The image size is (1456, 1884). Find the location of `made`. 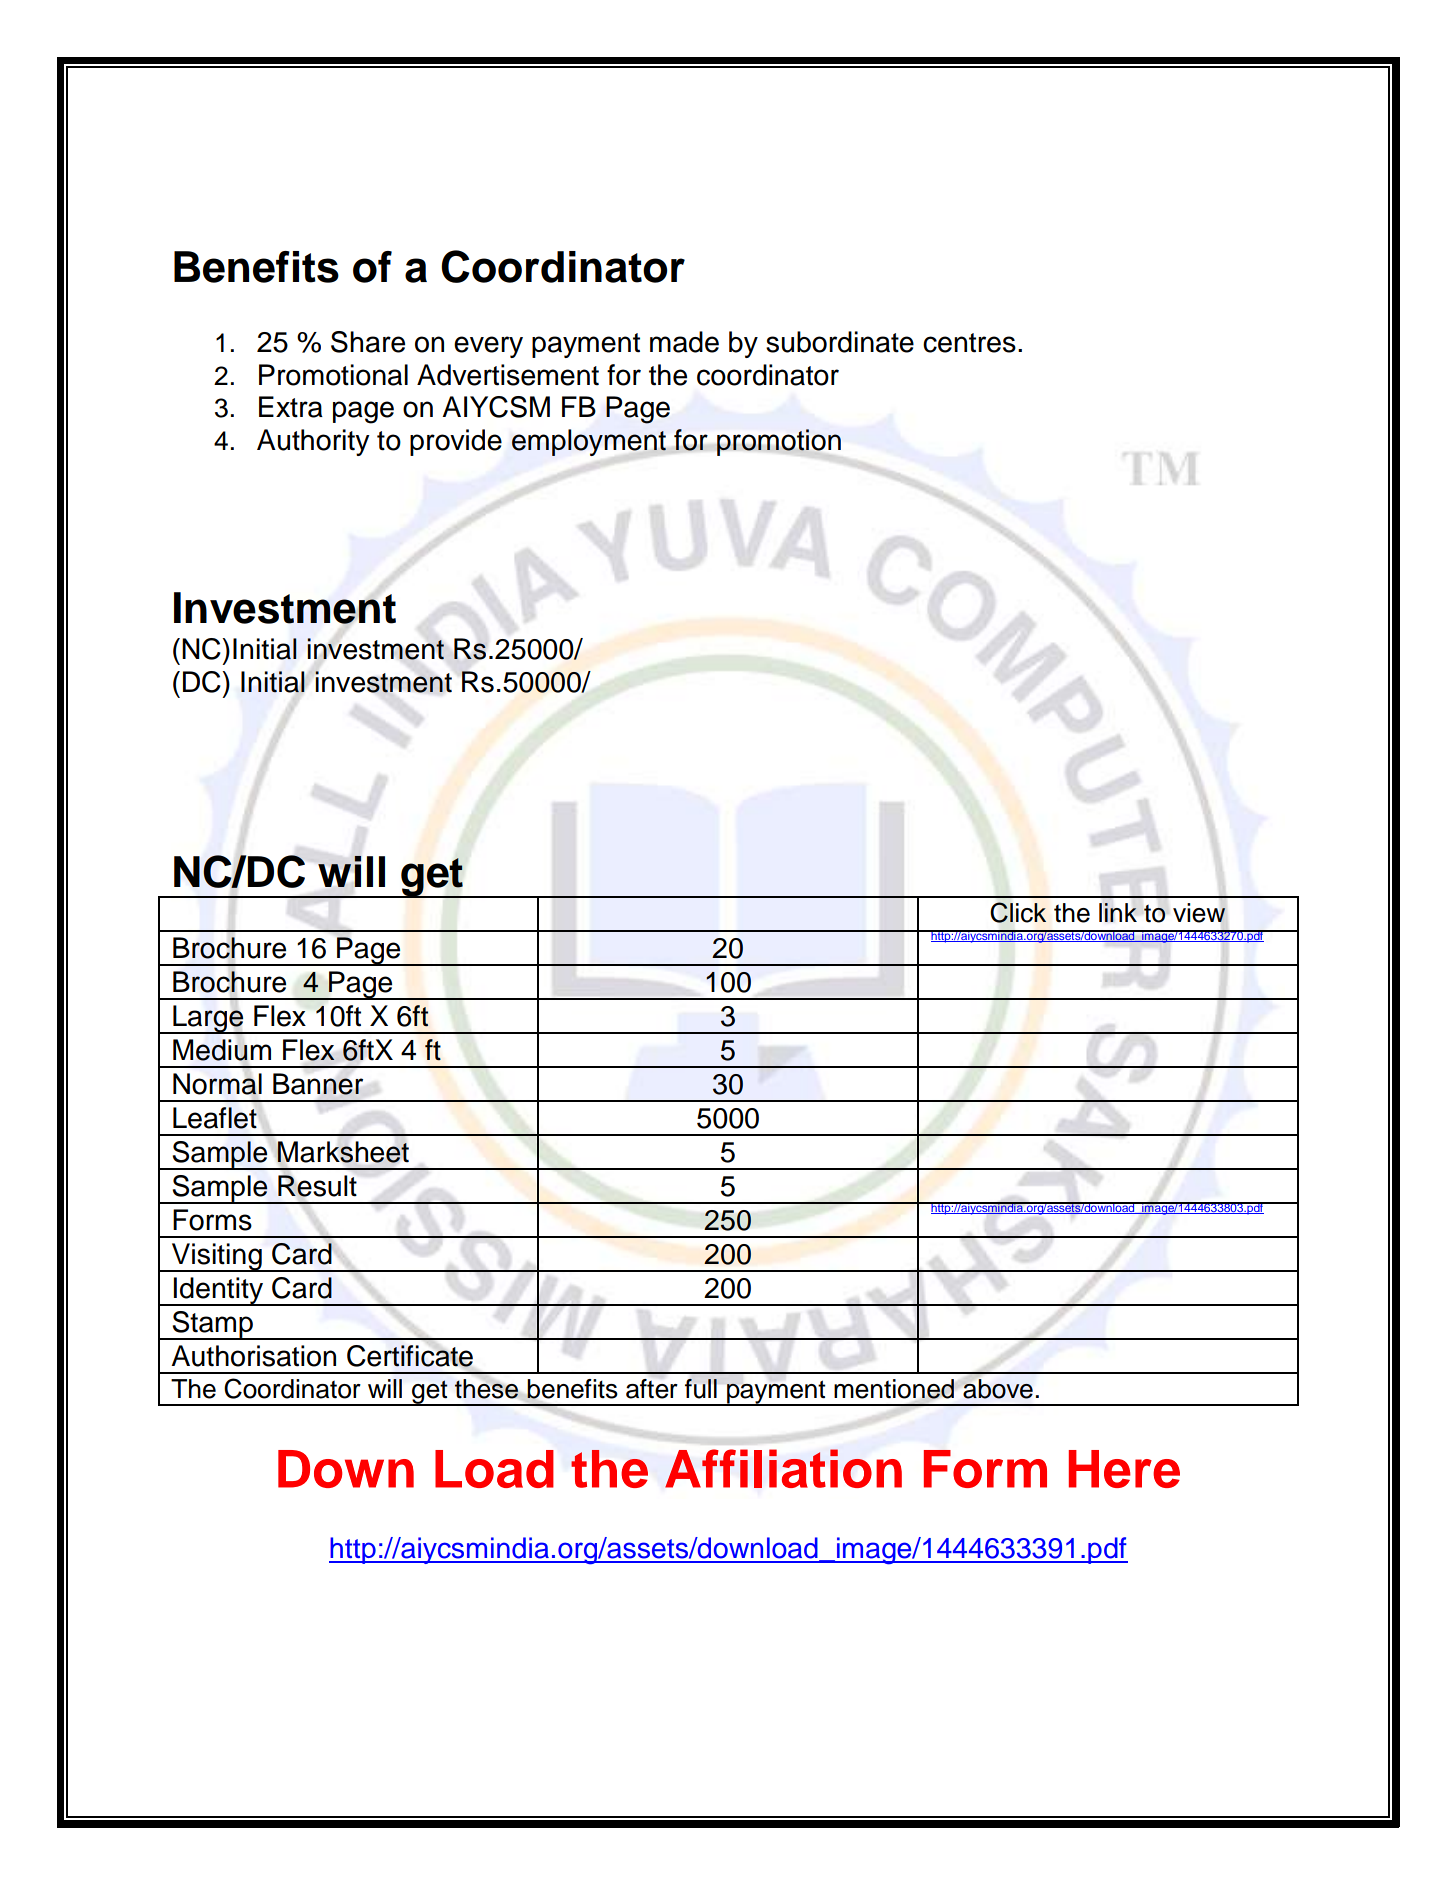

made is located at coordinates (684, 342).
